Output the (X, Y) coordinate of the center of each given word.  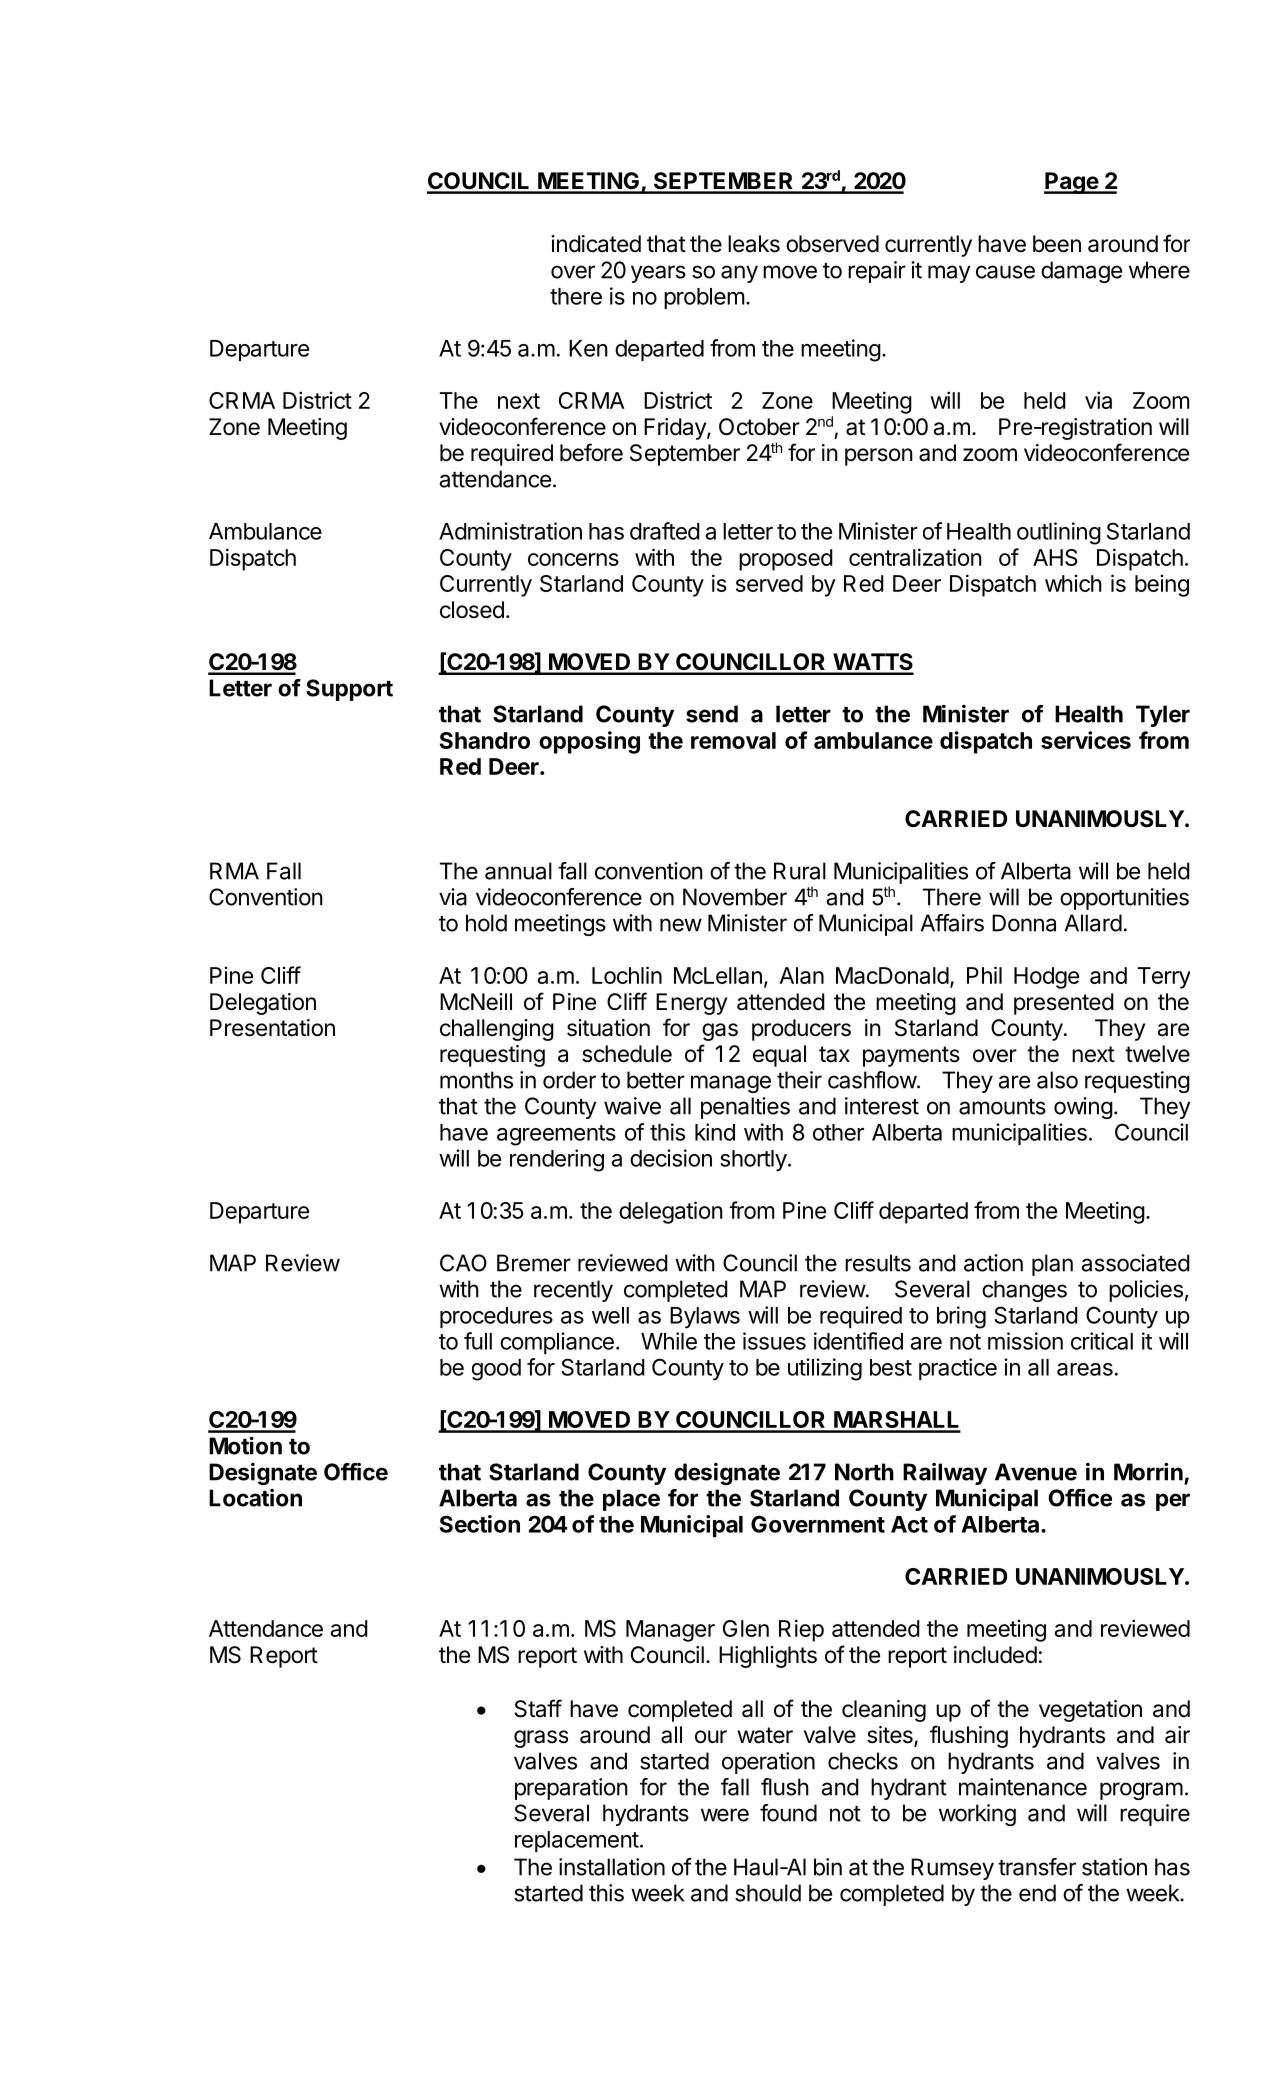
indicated (596, 244)
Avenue (1036, 1472)
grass (541, 1739)
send (712, 714)
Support (349, 690)
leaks (754, 244)
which (1073, 583)
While (669, 1341)
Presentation (272, 1028)
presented (1064, 1004)
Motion (245, 1445)
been (1057, 244)
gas (720, 1032)
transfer (1037, 1867)
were (725, 1815)
